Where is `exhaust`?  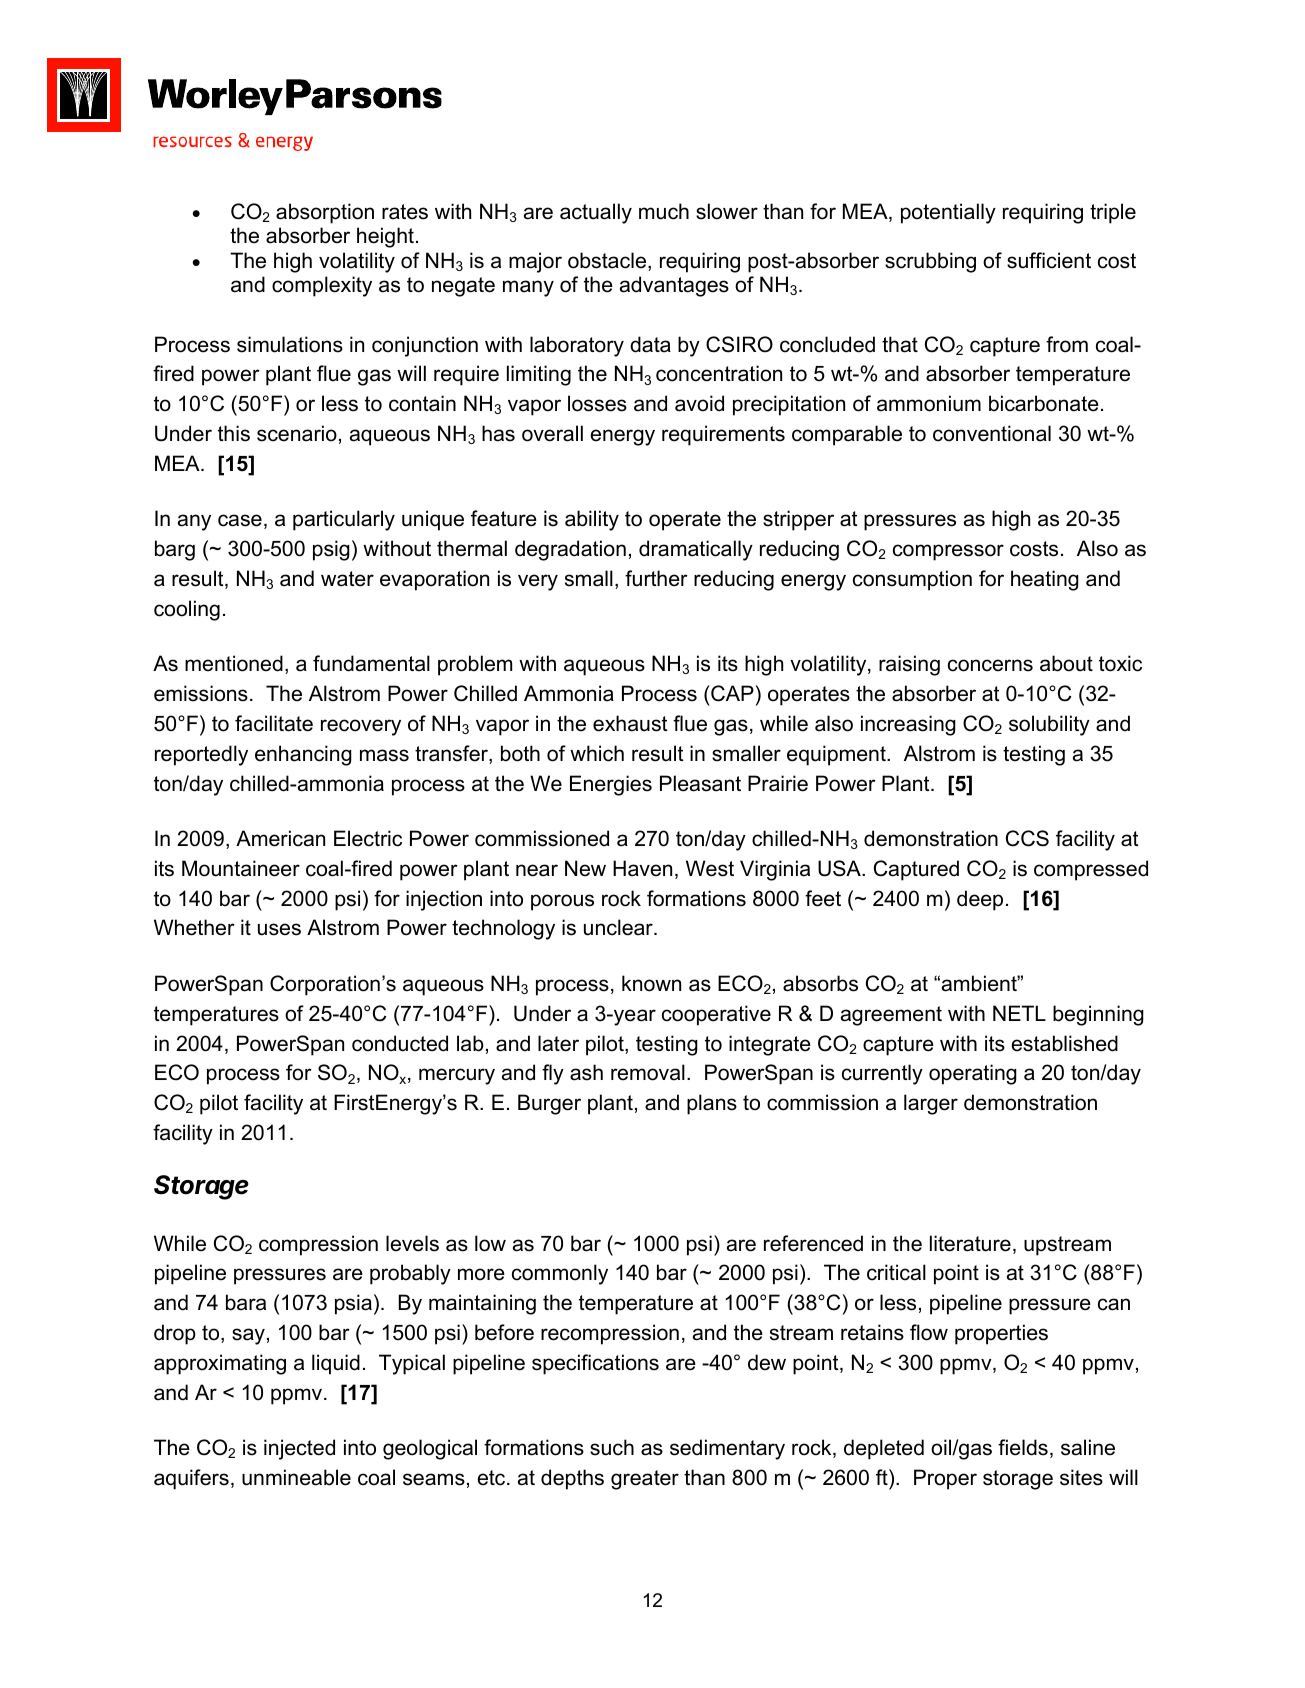
exhaust is located at coordinates (630, 723).
